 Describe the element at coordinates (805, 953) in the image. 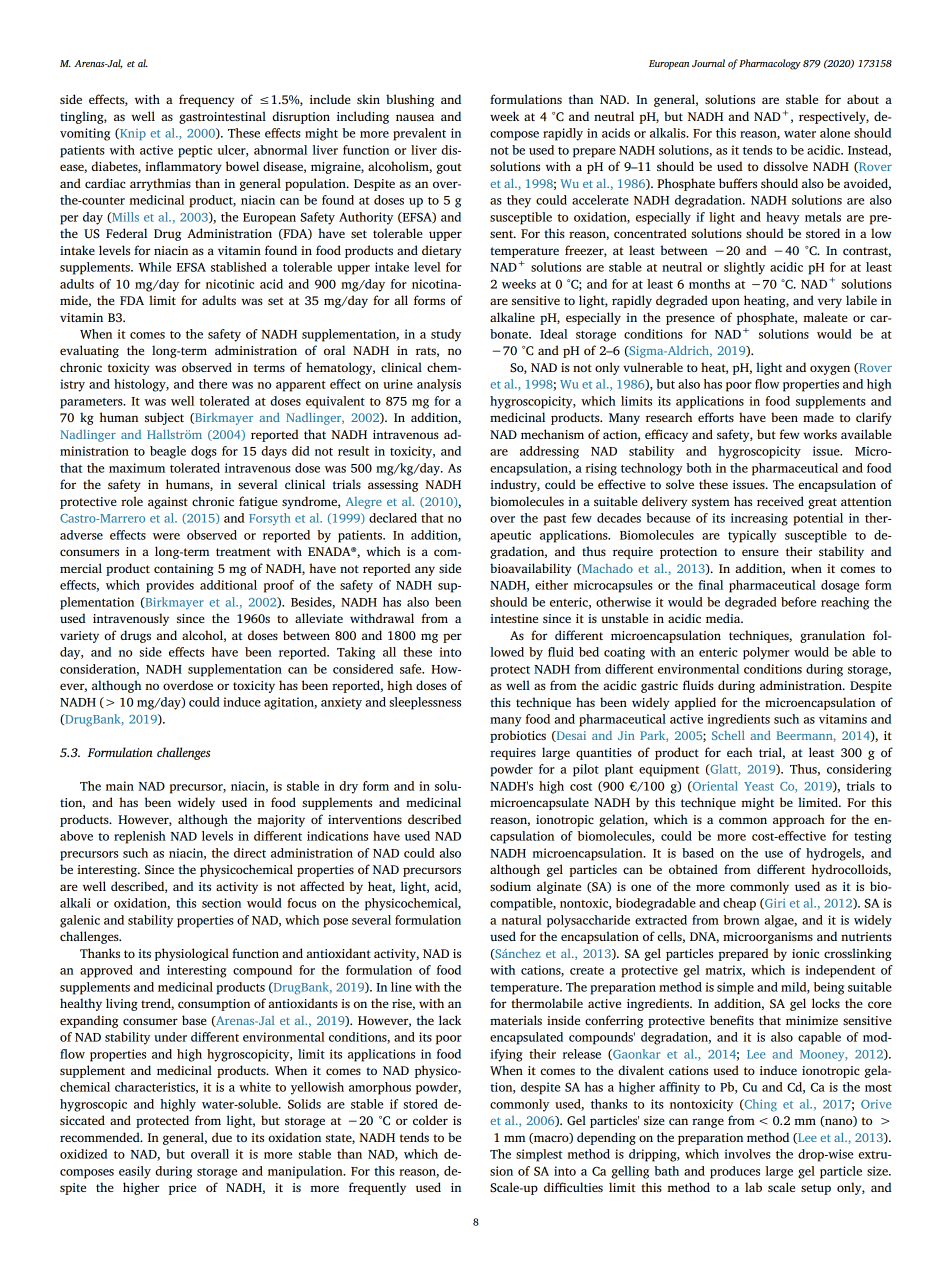

I see `ionic` at that location.
